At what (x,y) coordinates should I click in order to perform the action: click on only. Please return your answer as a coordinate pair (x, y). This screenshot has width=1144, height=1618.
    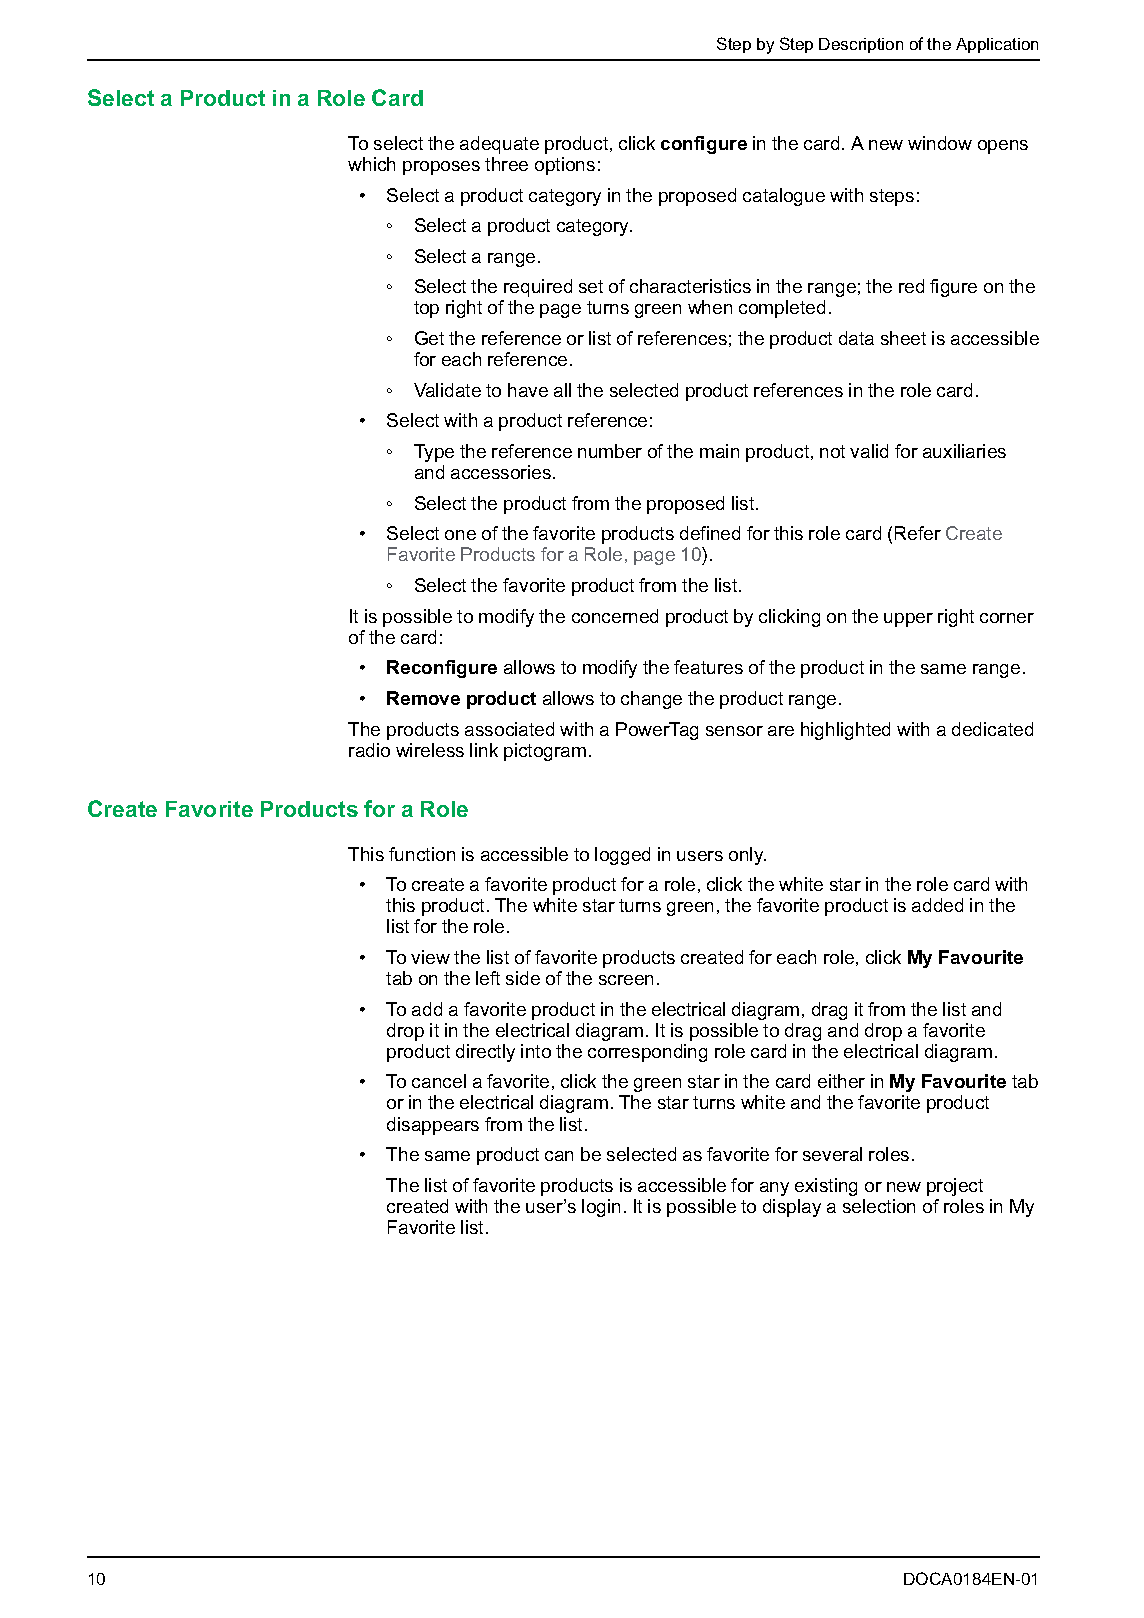
    Looking at the image, I should click on (747, 856).
